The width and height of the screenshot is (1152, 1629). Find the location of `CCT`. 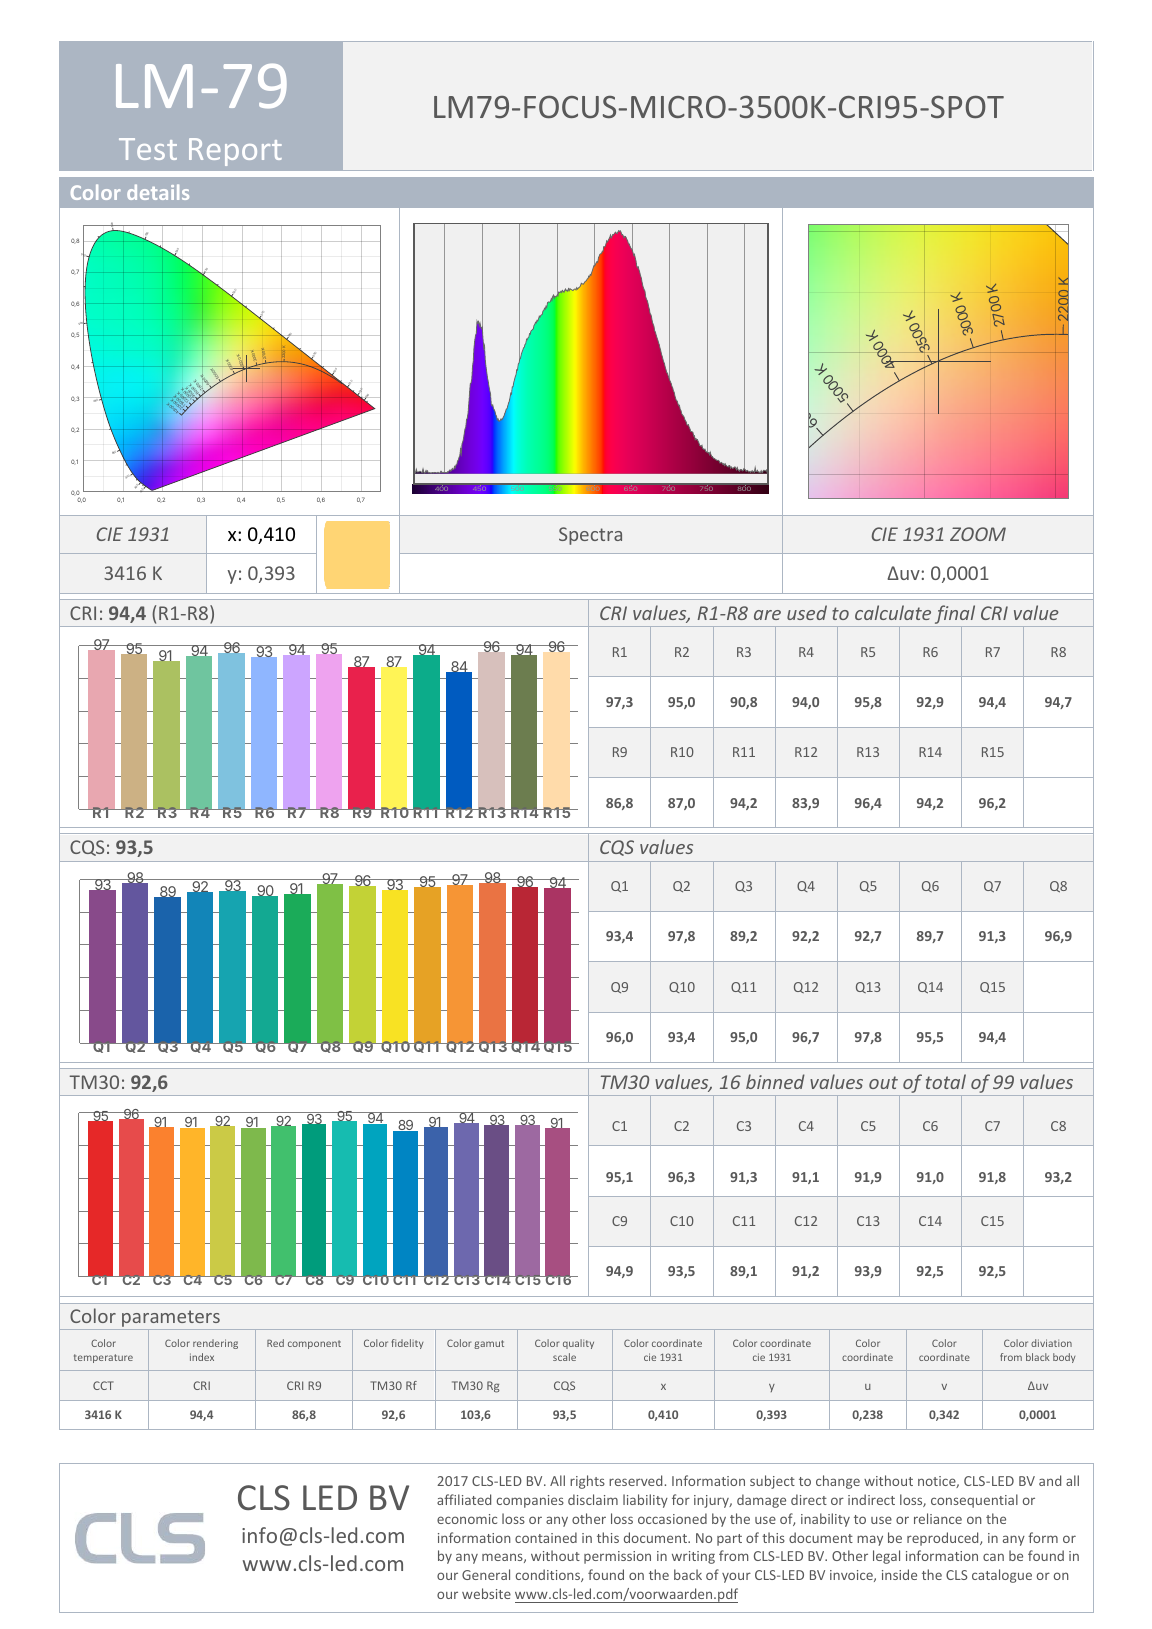

CCT is located at coordinates (103, 1385).
